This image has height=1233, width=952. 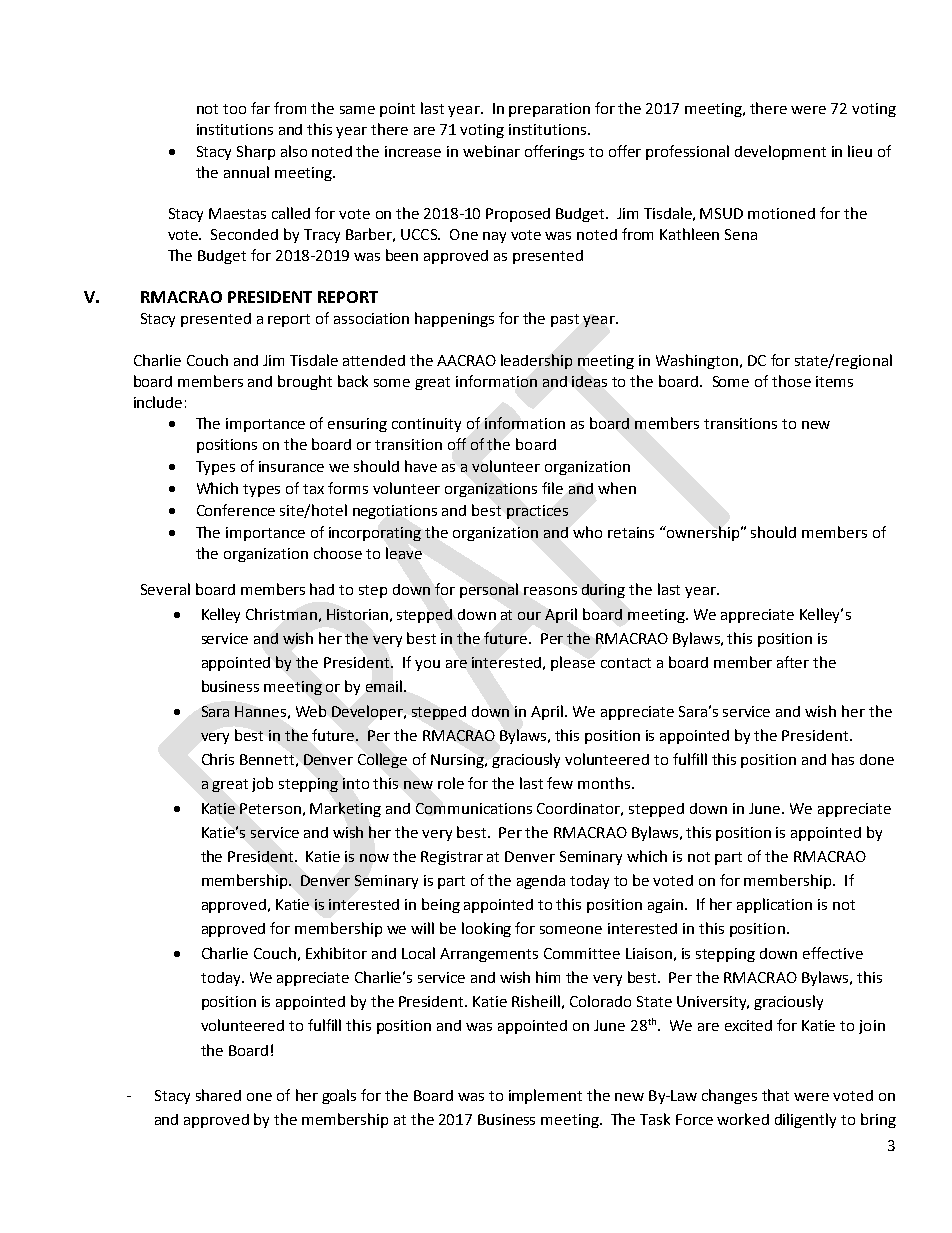 I want to click on after, so click(x=793, y=662).
